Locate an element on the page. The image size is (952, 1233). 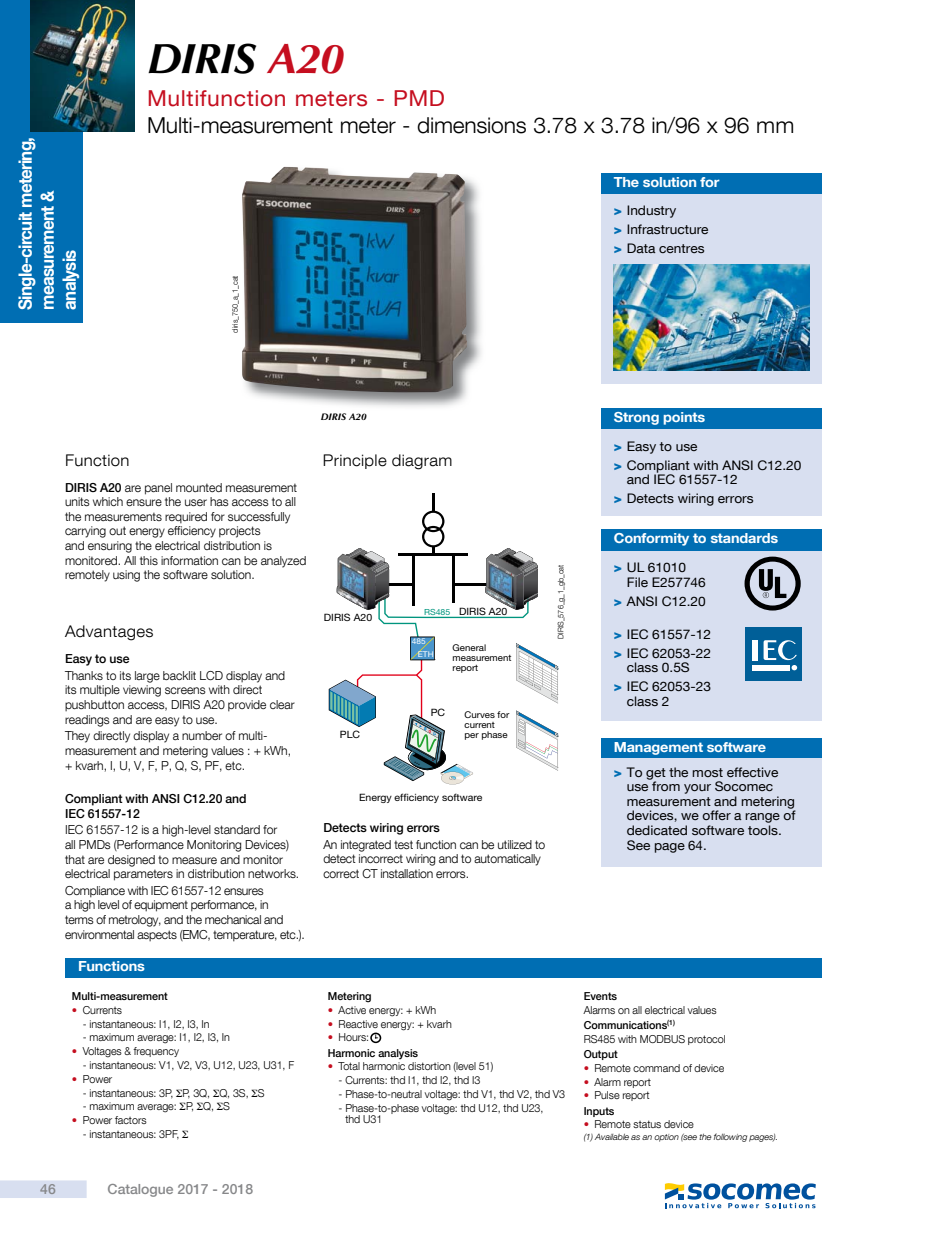
large is located at coordinates (147, 677).
